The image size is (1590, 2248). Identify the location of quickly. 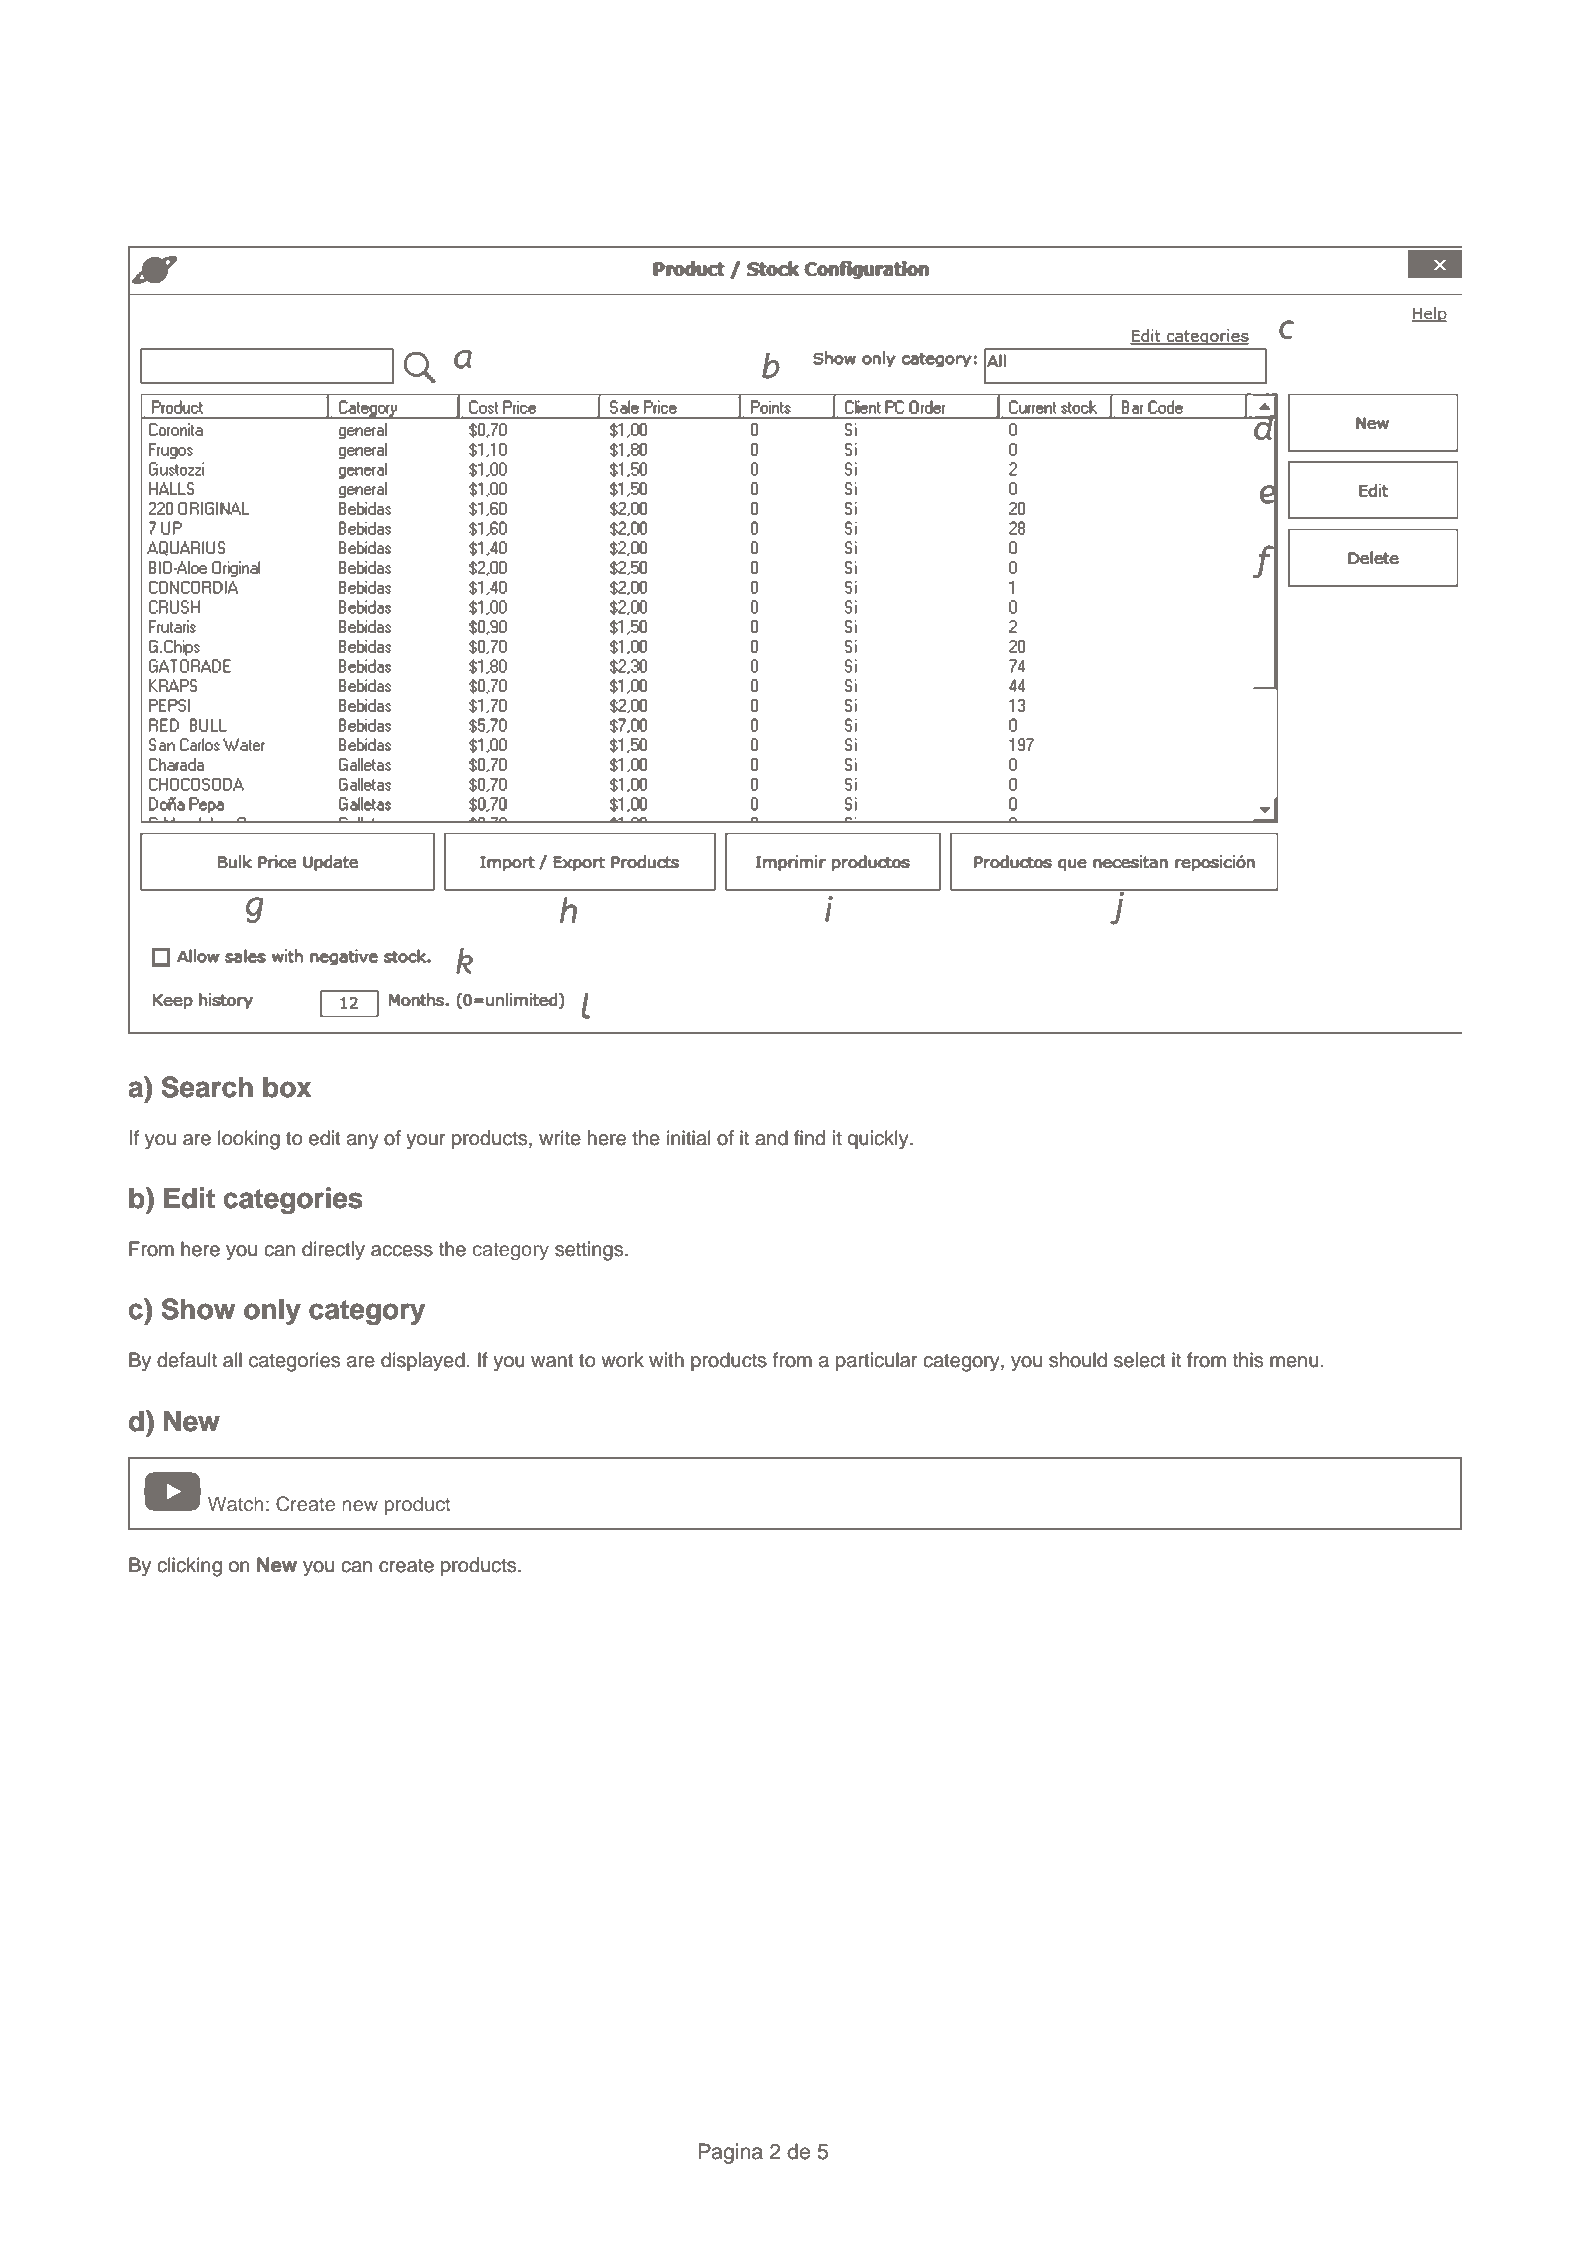
(879, 1140).
